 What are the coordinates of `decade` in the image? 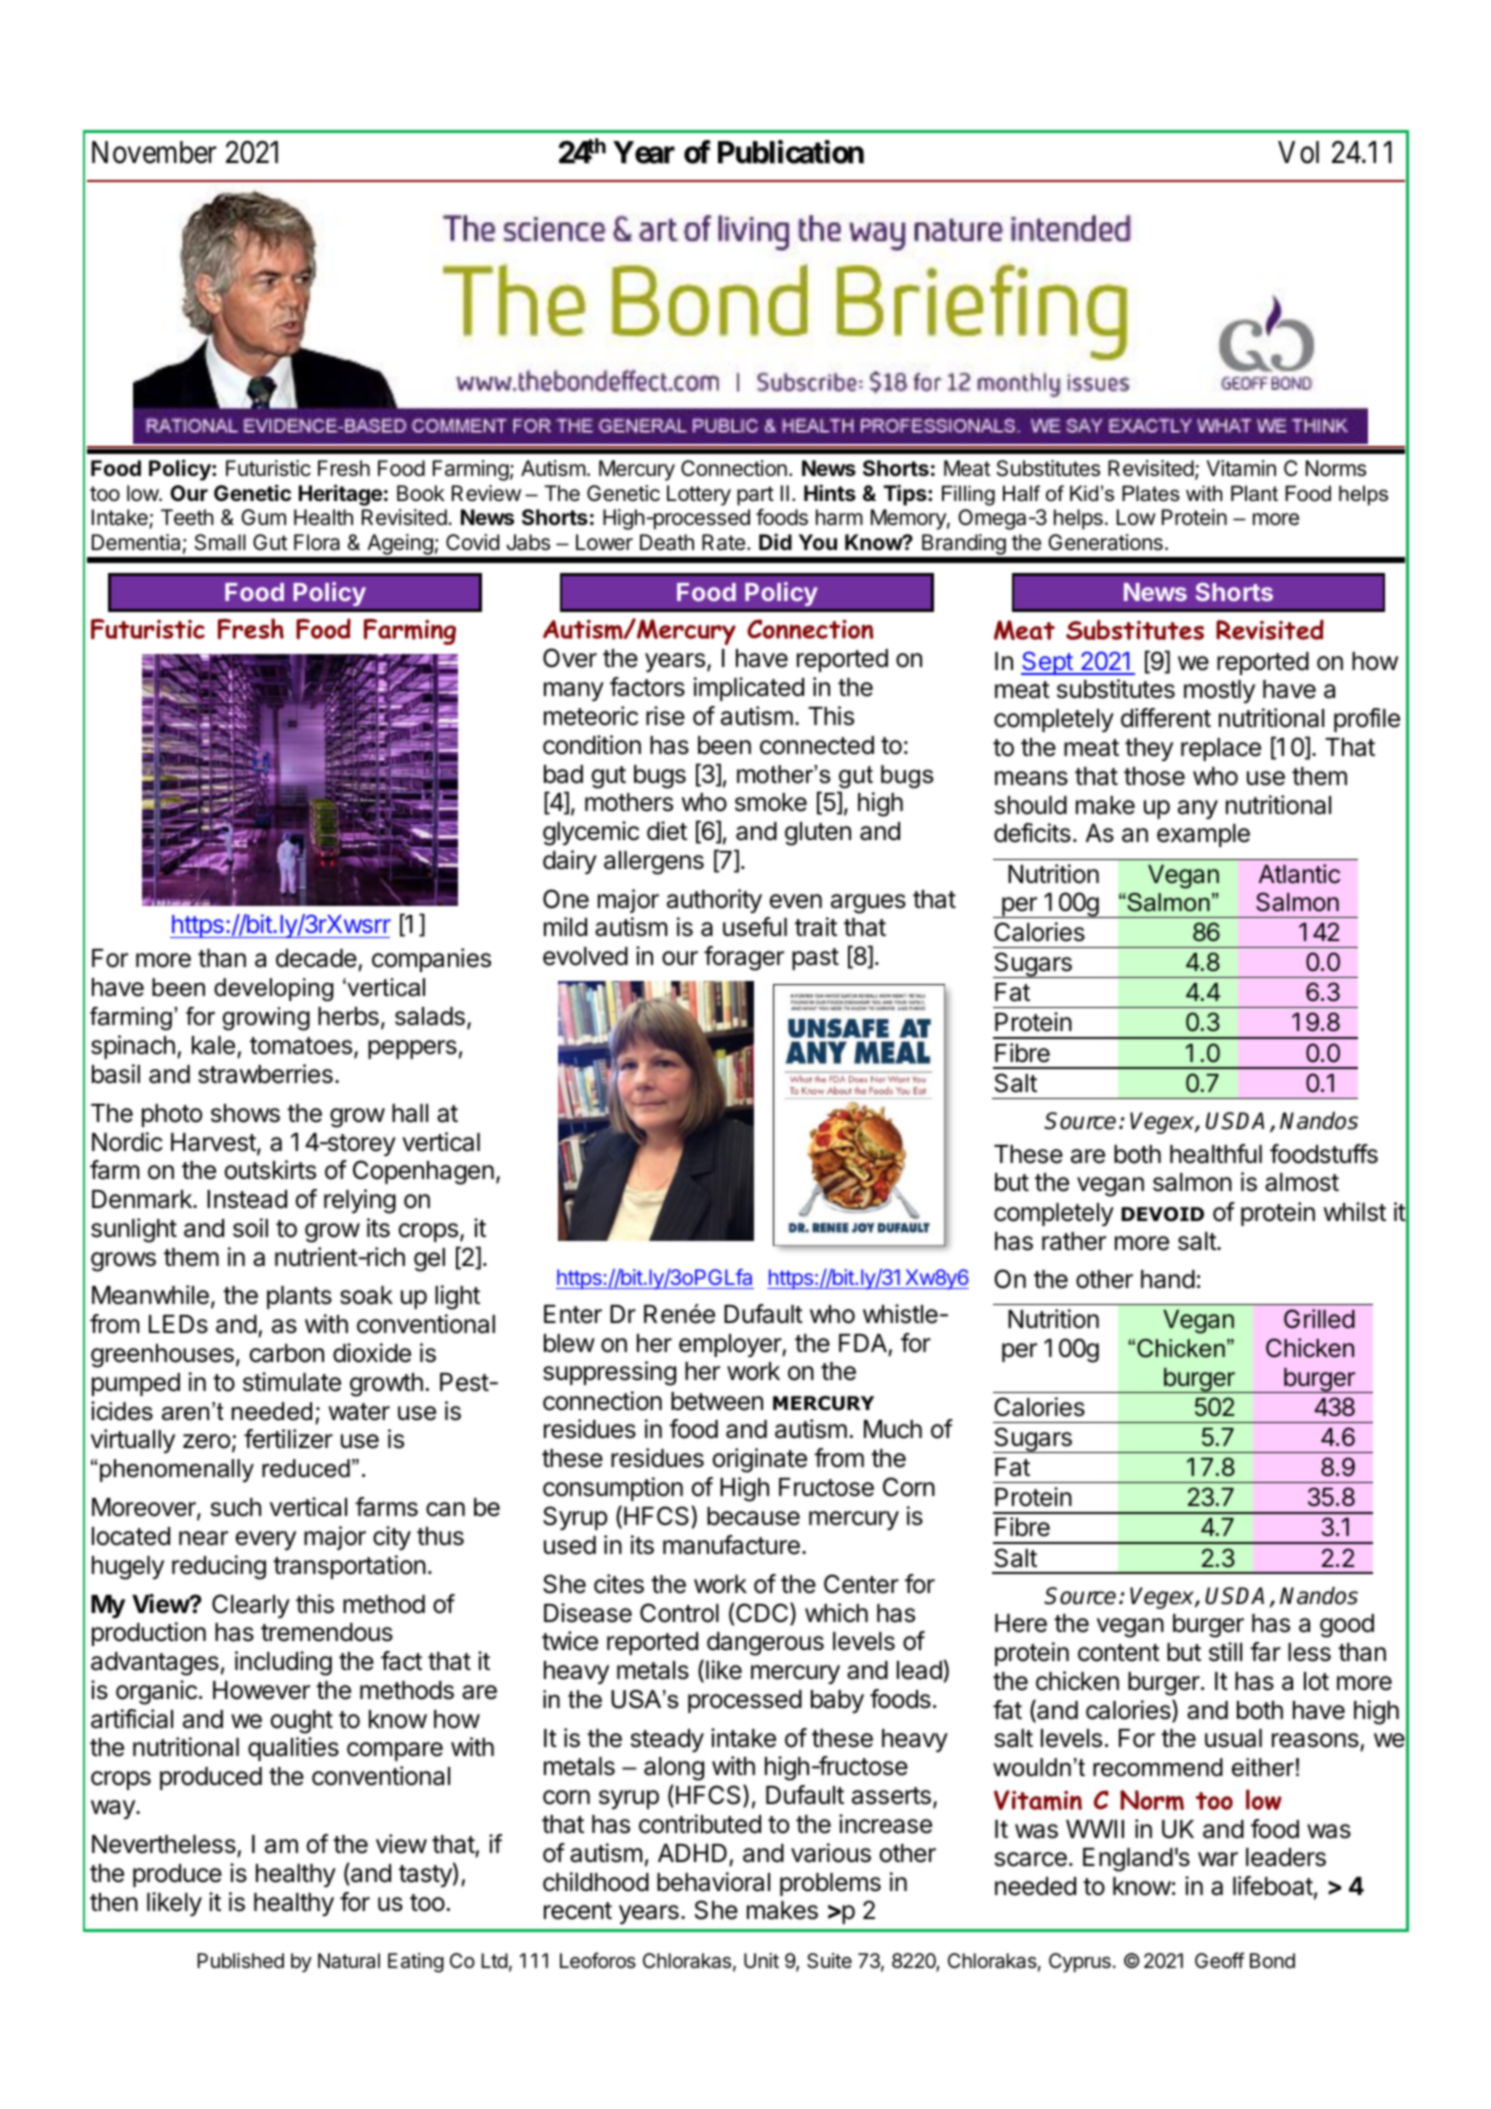 It's located at (316, 958).
